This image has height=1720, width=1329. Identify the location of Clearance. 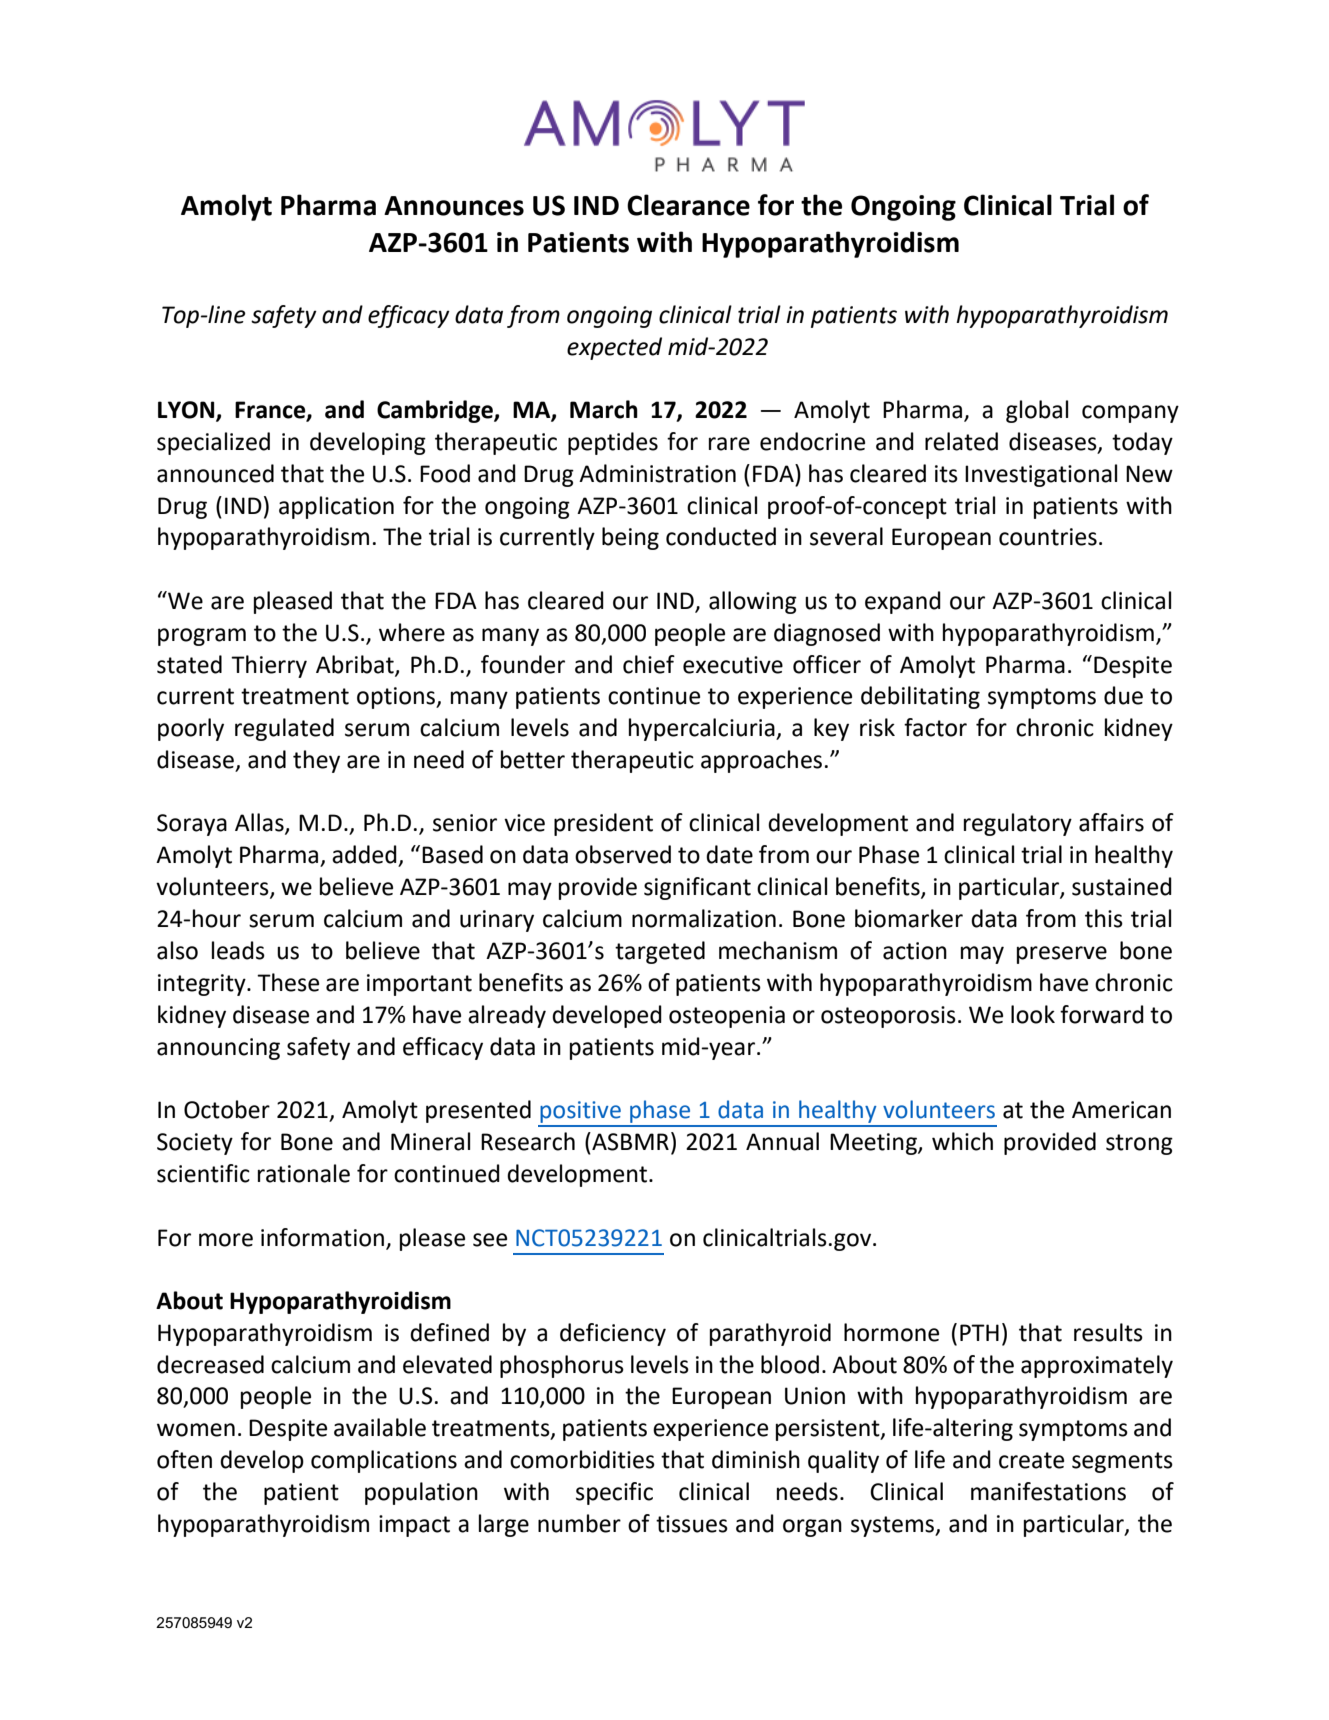
(688, 205).
